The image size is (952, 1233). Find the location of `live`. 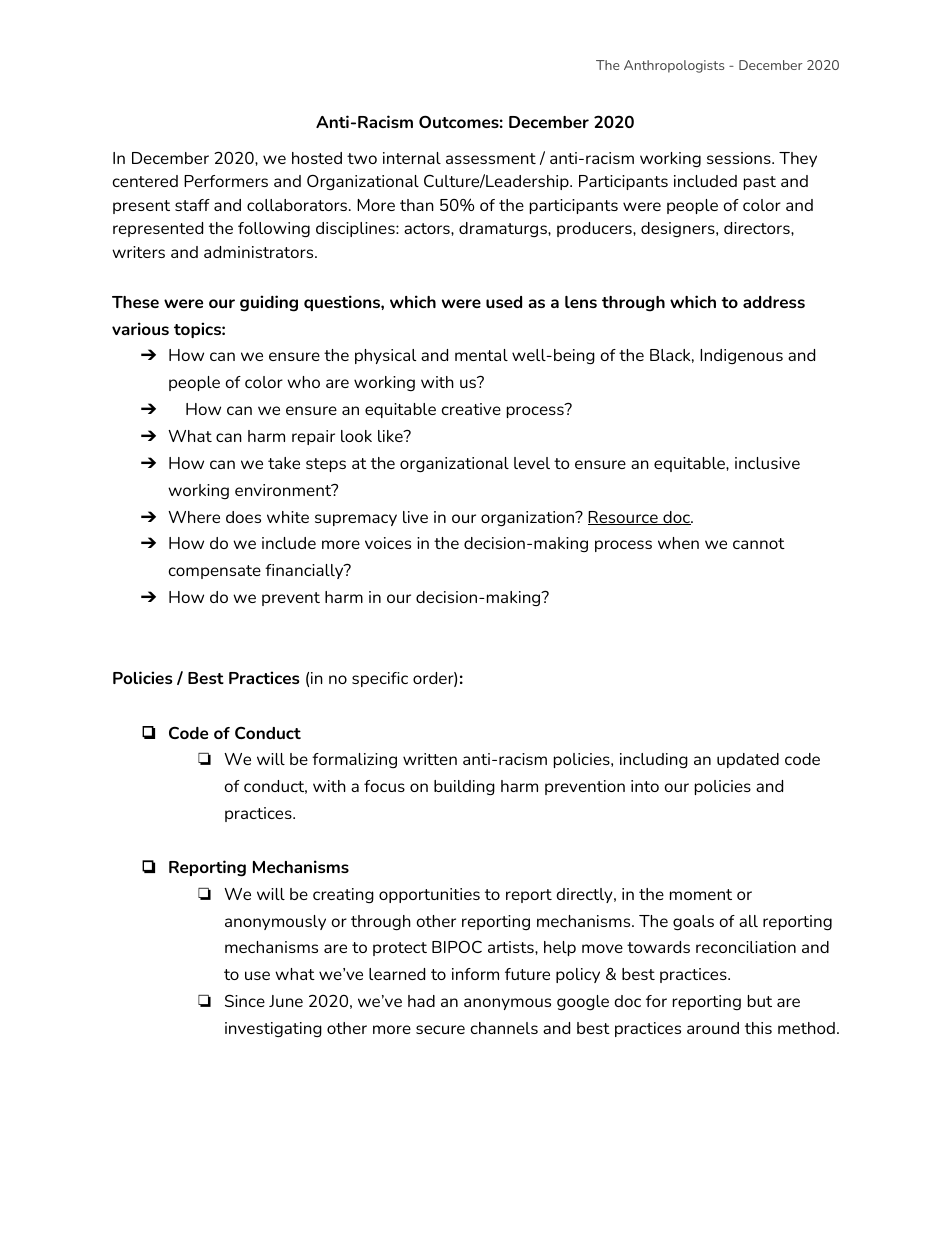

live is located at coordinates (415, 517).
